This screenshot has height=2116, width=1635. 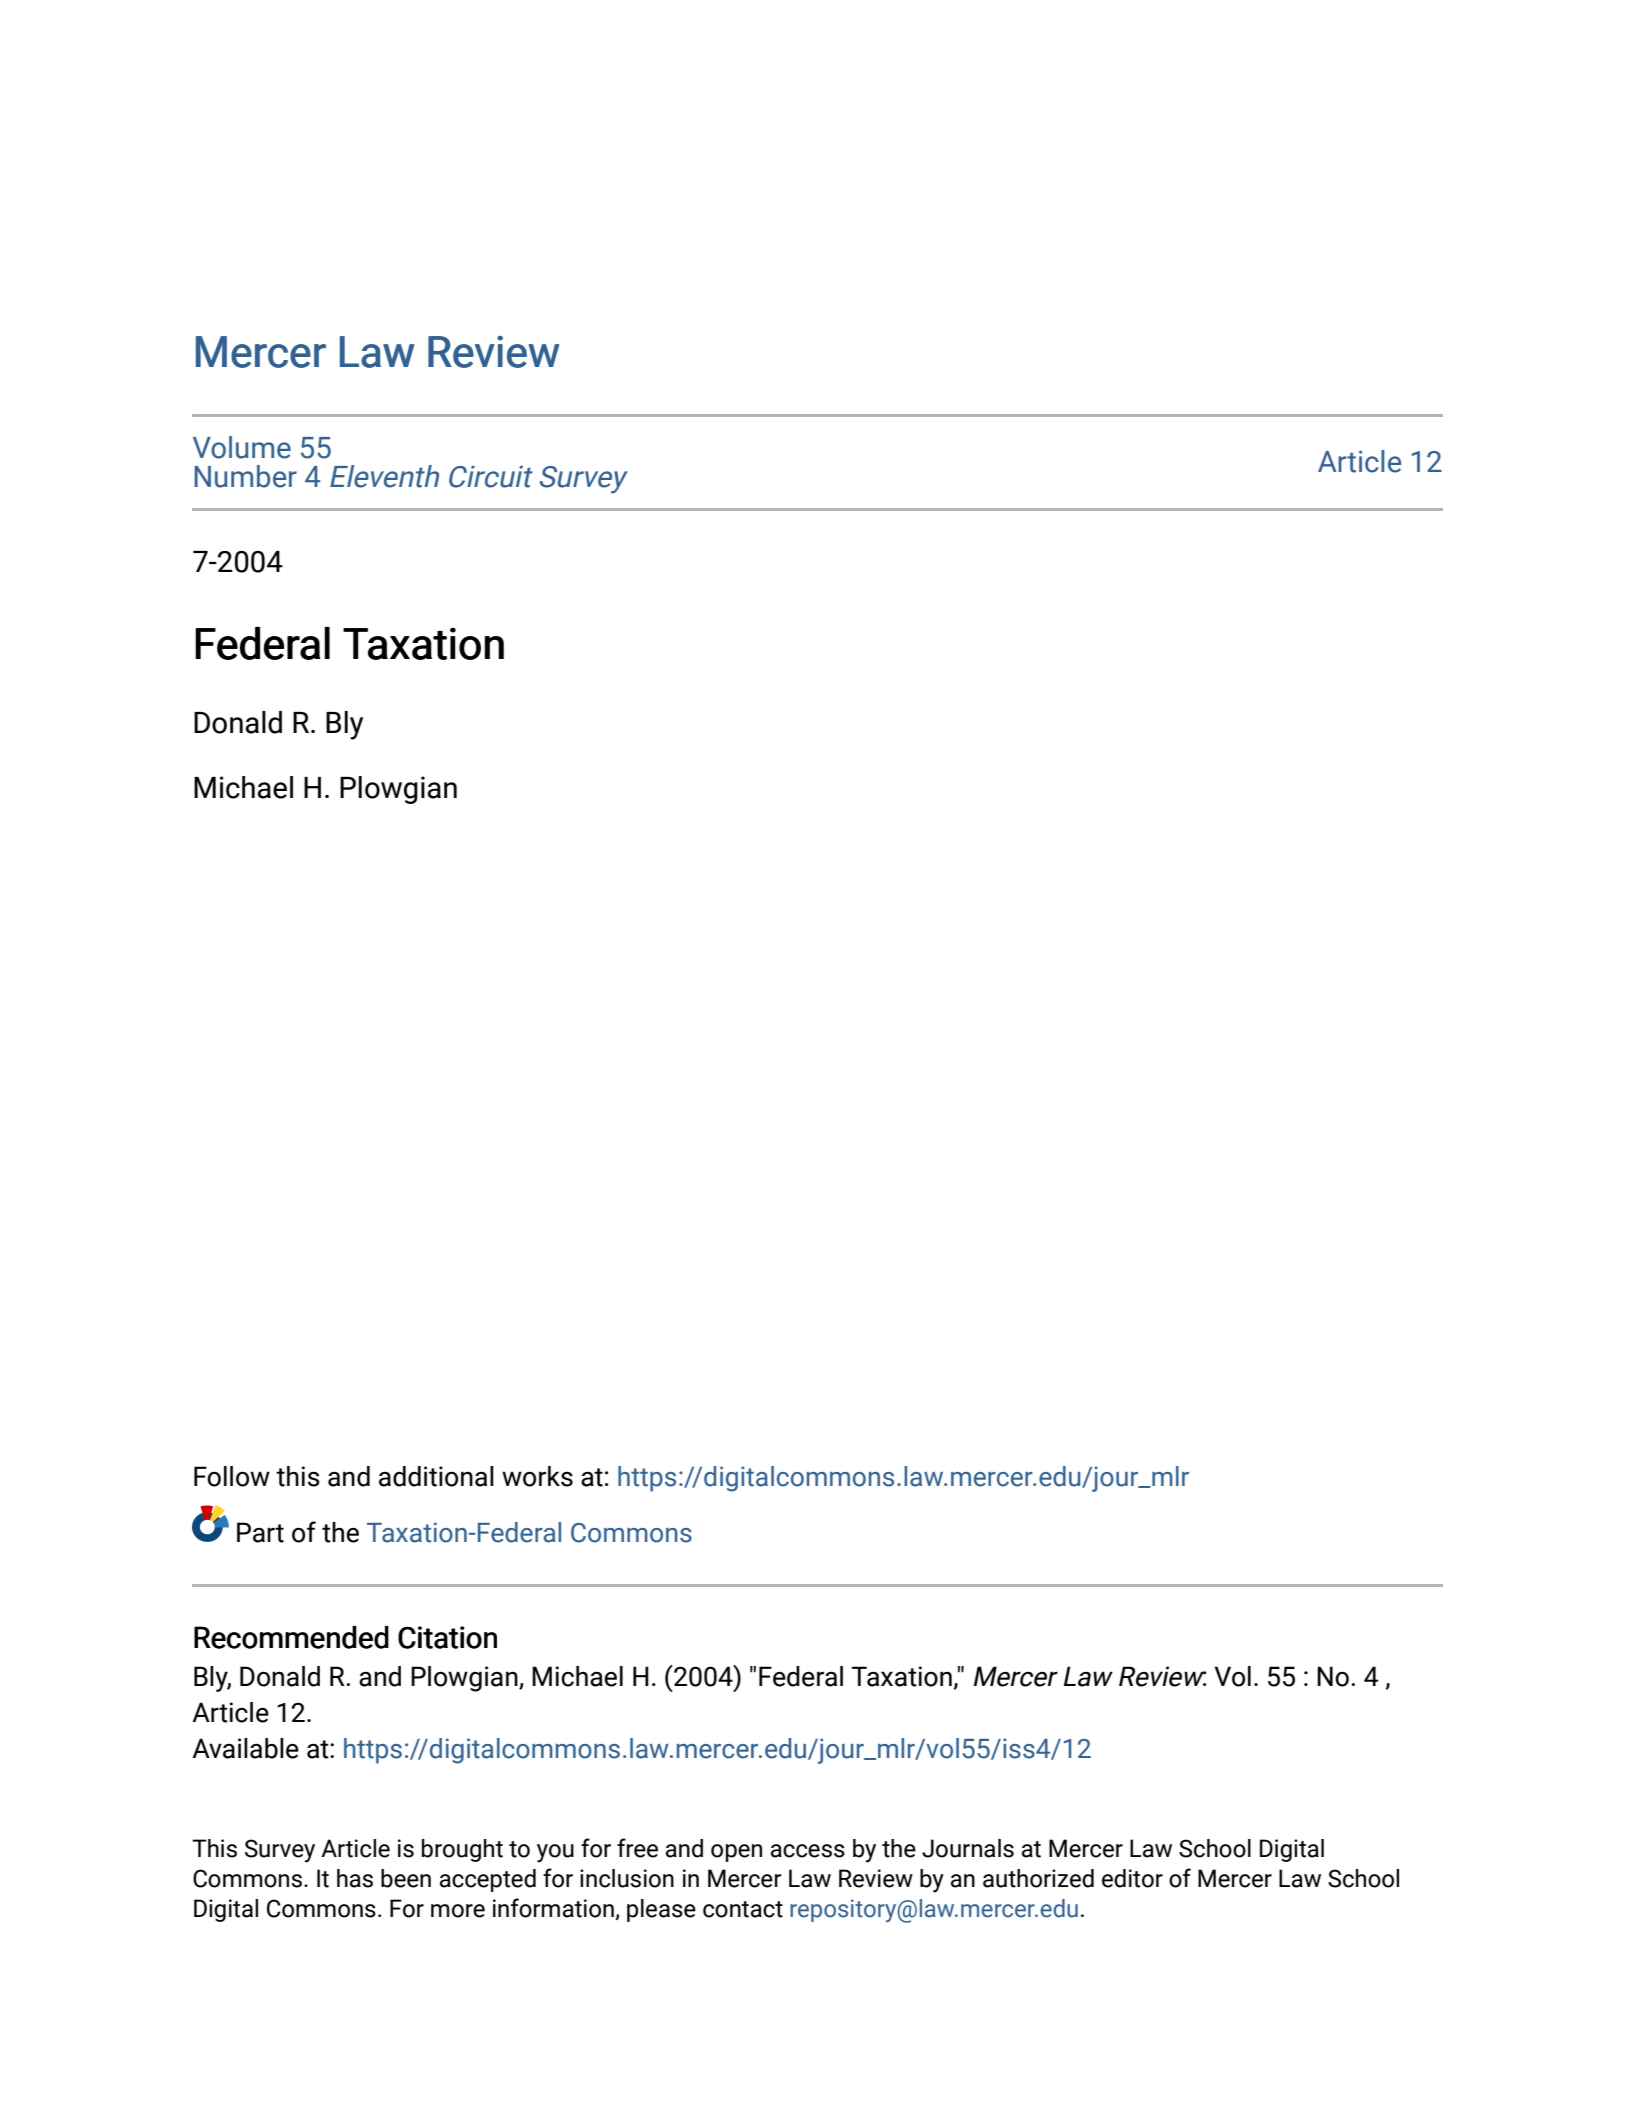 I want to click on authorized, so click(x=1038, y=1878).
